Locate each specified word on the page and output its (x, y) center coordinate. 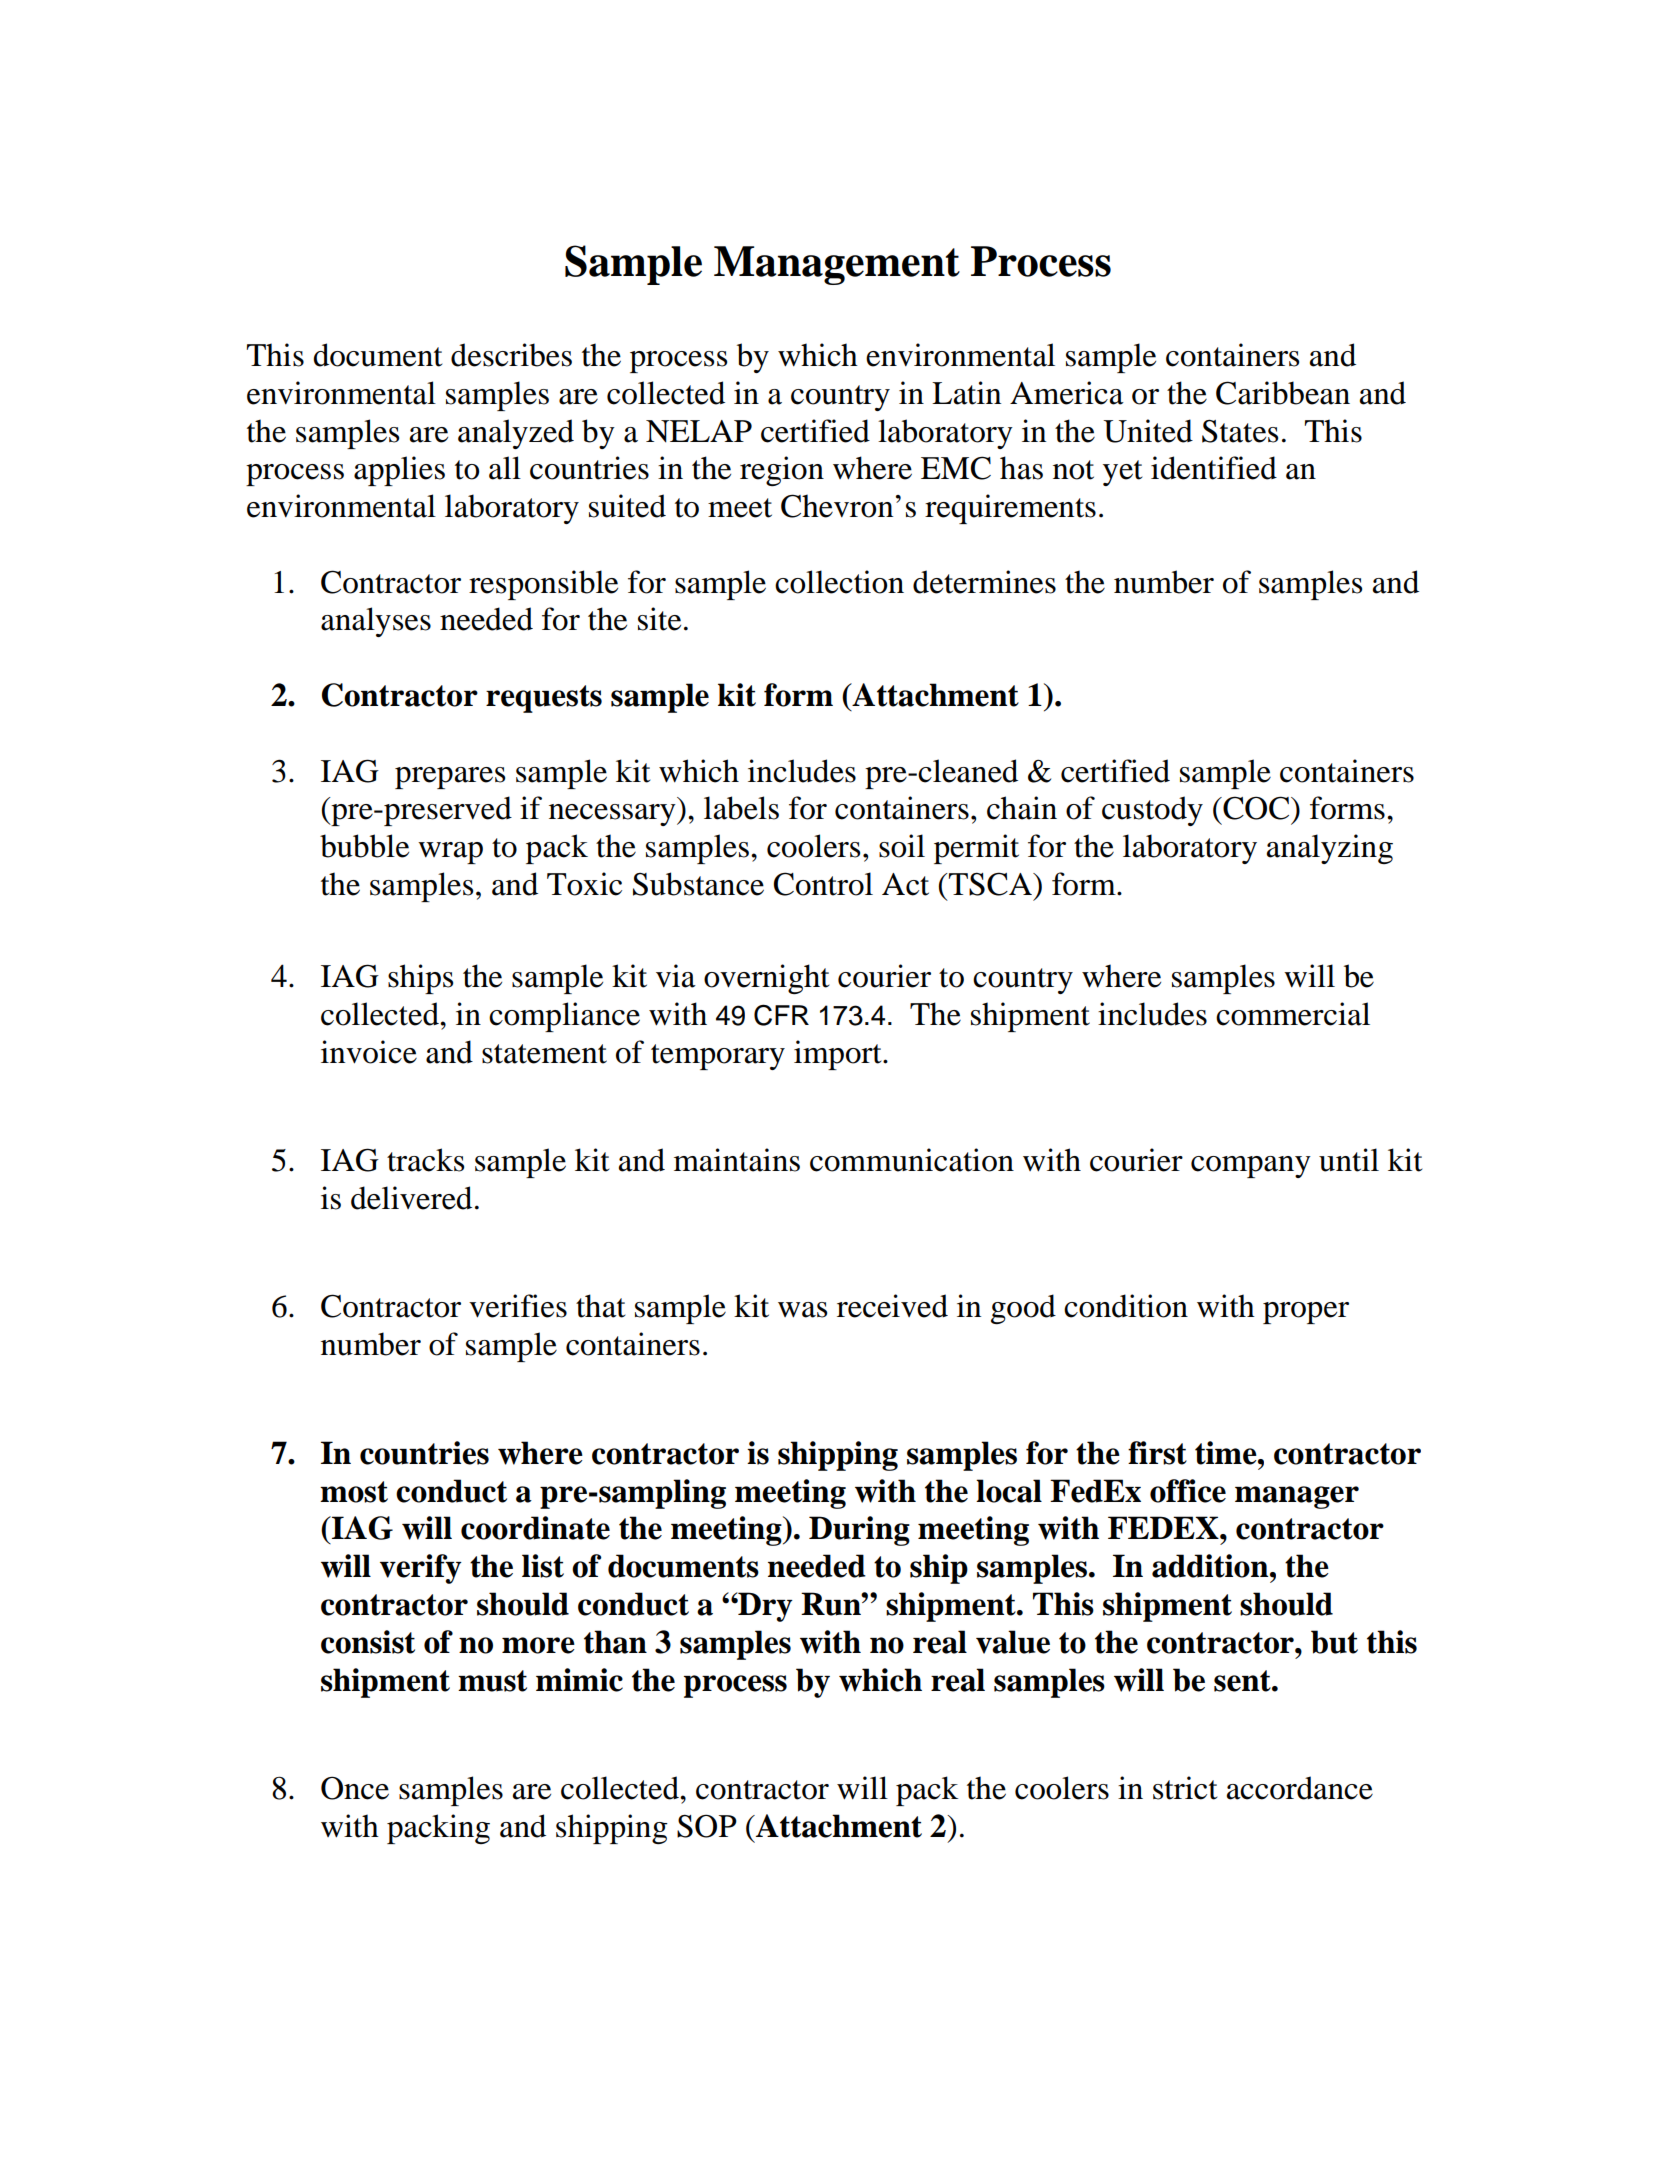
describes (511, 355)
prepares (450, 778)
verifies (518, 1306)
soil (902, 846)
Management (837, 265)
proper (1306, 1313)
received (892, 1306)
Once (355, 1788)
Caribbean (1283, 393)
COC (1256, 808)
